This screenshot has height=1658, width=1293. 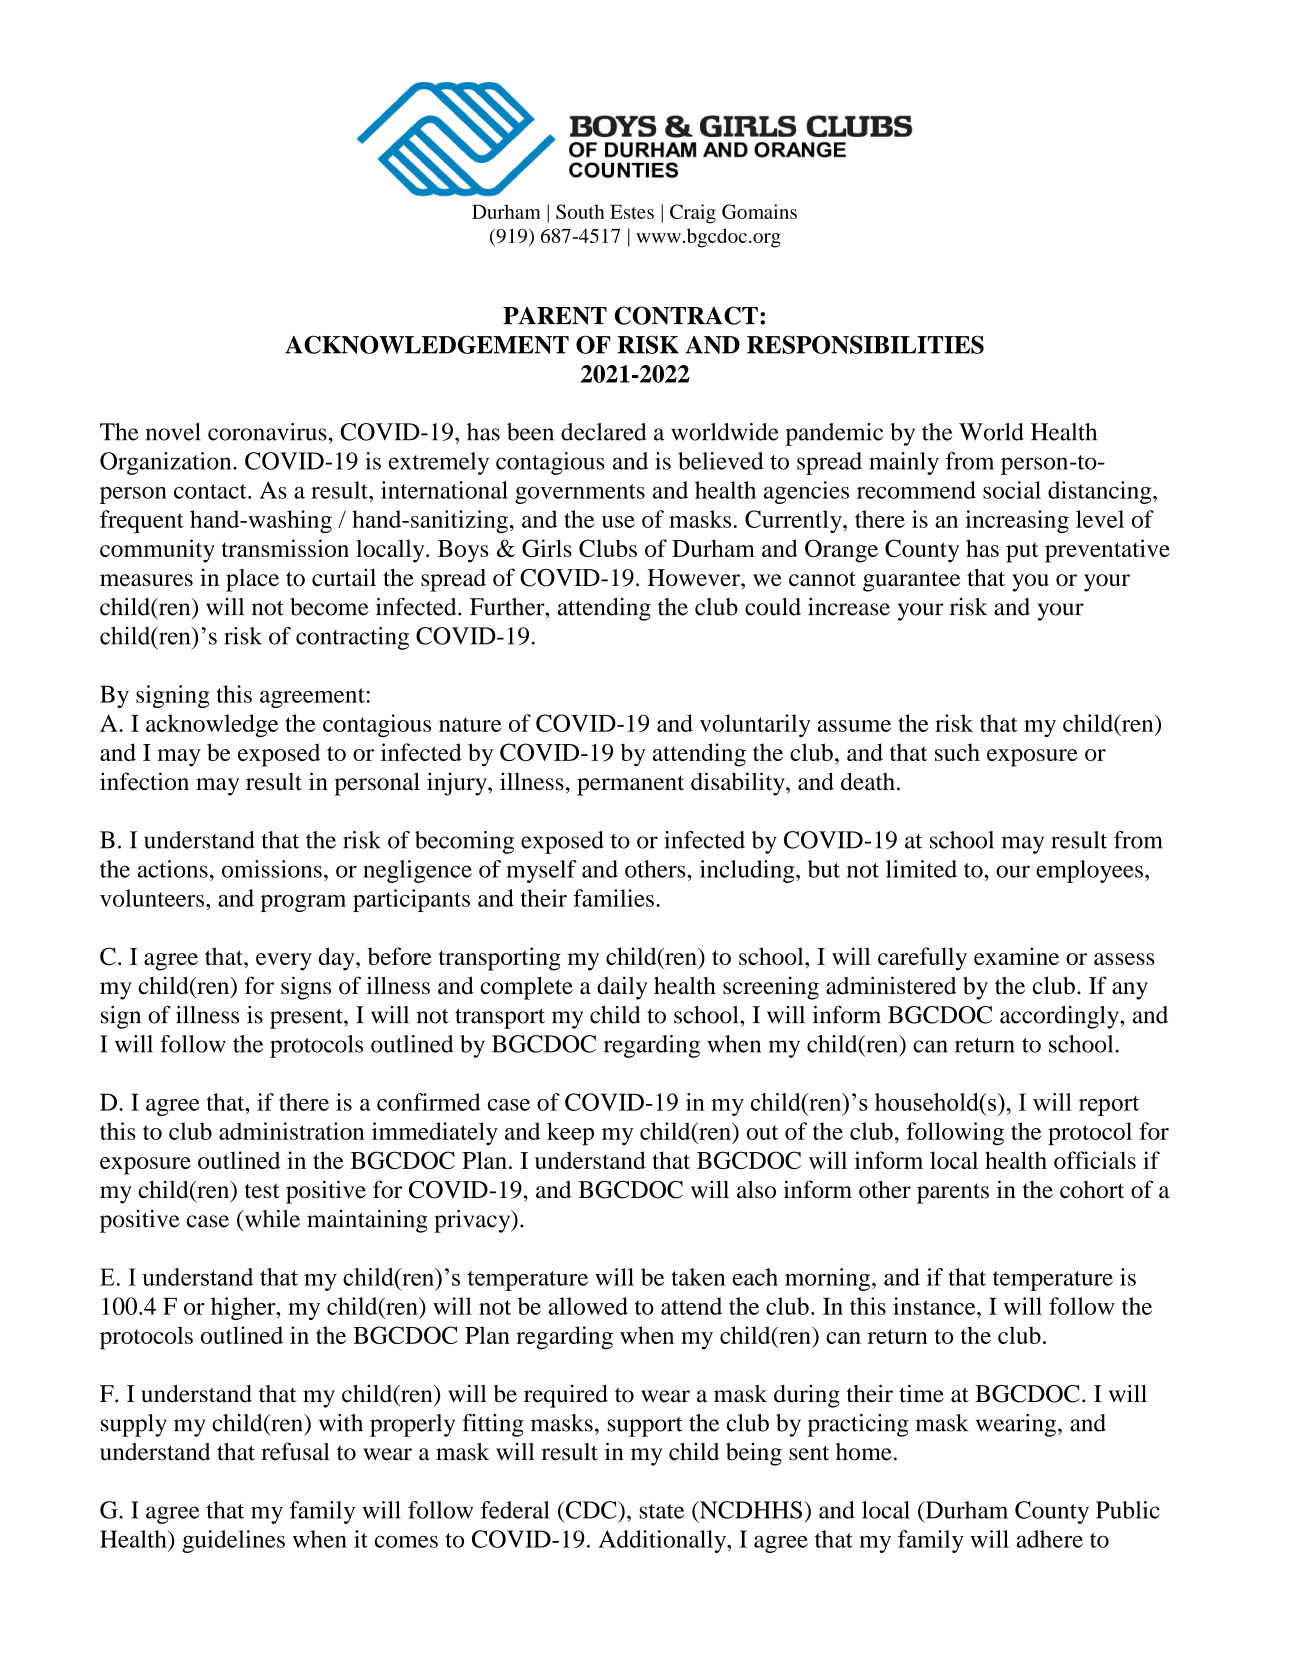 What do you see at coordinates (1060, 1017) in the screenshot?
I see `accordingly` at bounding box center [1060, 1017].
